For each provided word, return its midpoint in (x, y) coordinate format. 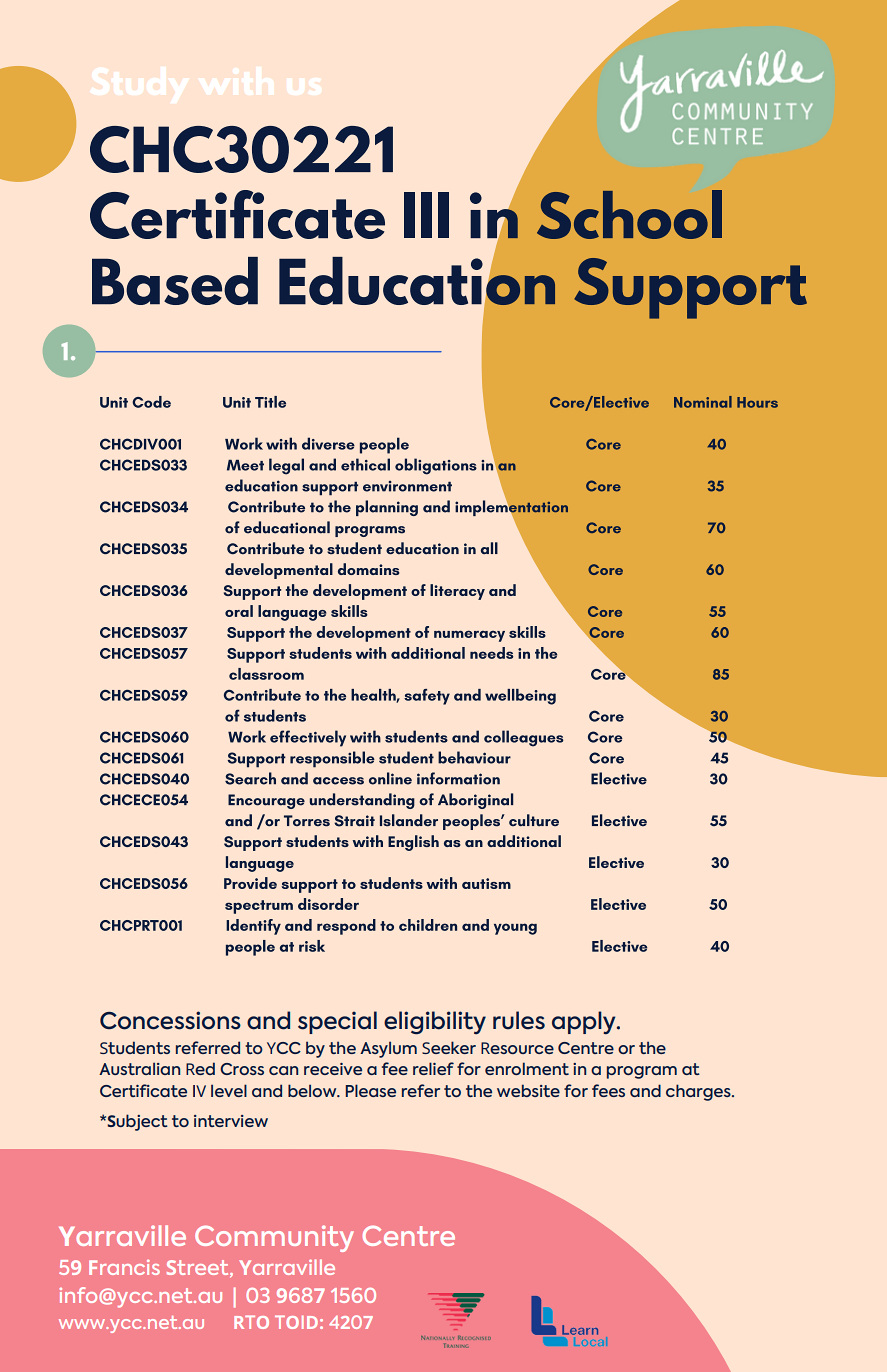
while (222, 1242)
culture (534, 820)
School (629, 214)
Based (175, 281)
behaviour (474, 757)
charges (699, 1092)
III (426, 215)
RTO (251, 1322)
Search (250, 778)
